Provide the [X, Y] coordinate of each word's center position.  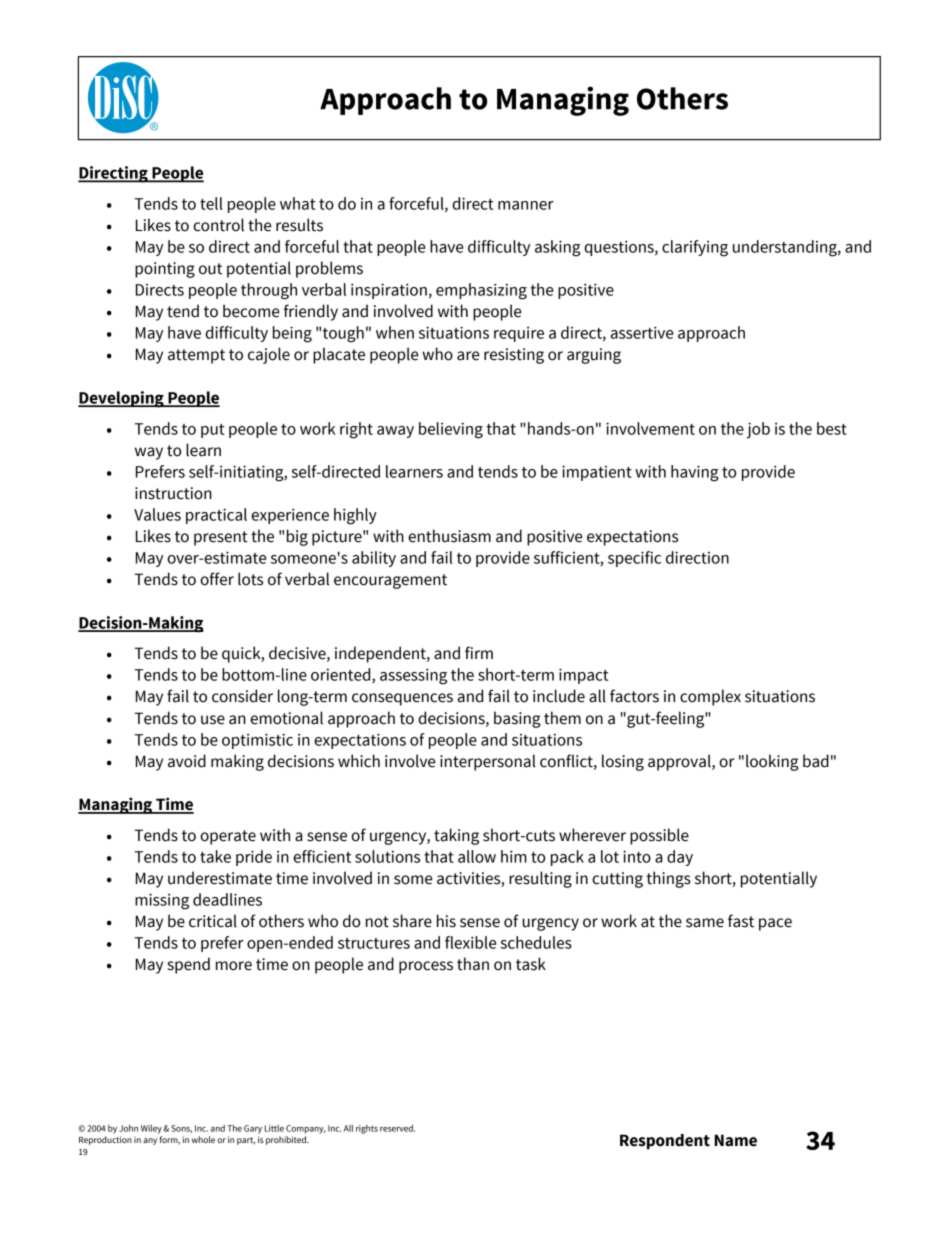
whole [203, 1139]
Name [735, 1140]
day [680, 858]
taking [456, 836]
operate [228, 837]
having [695, 473]
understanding [786, 248]
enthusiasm [449, 536]
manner [526, 205]
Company [306, 1129]
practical [216, 516]
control [218, 225]
